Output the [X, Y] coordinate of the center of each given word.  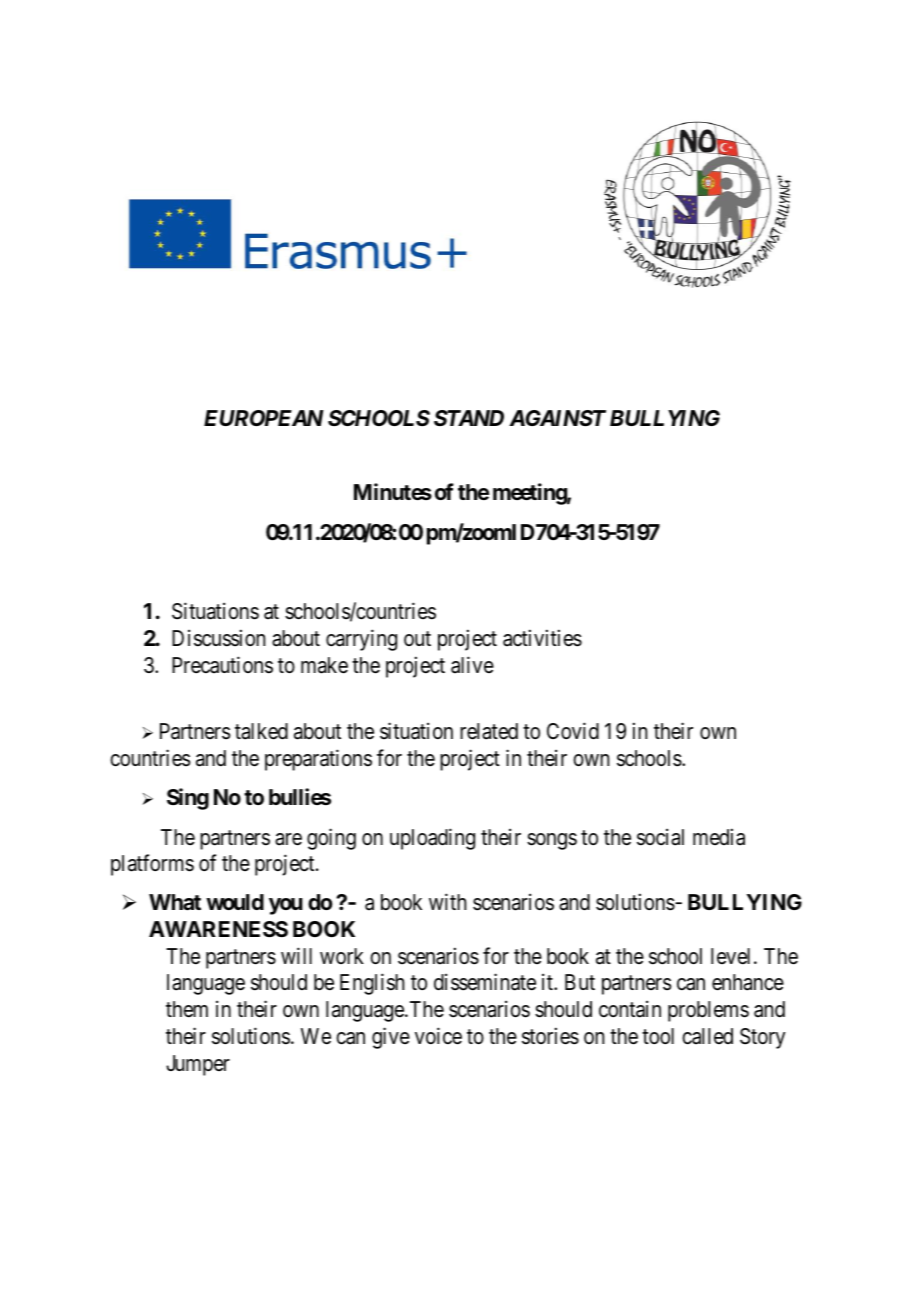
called [707, 1036]
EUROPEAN [264, 418]
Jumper [198, 1065]
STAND [469, 418]
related [489, 731]
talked [261, 731]
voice [438, 1036]
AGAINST [557, 418]
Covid [573, 731]
